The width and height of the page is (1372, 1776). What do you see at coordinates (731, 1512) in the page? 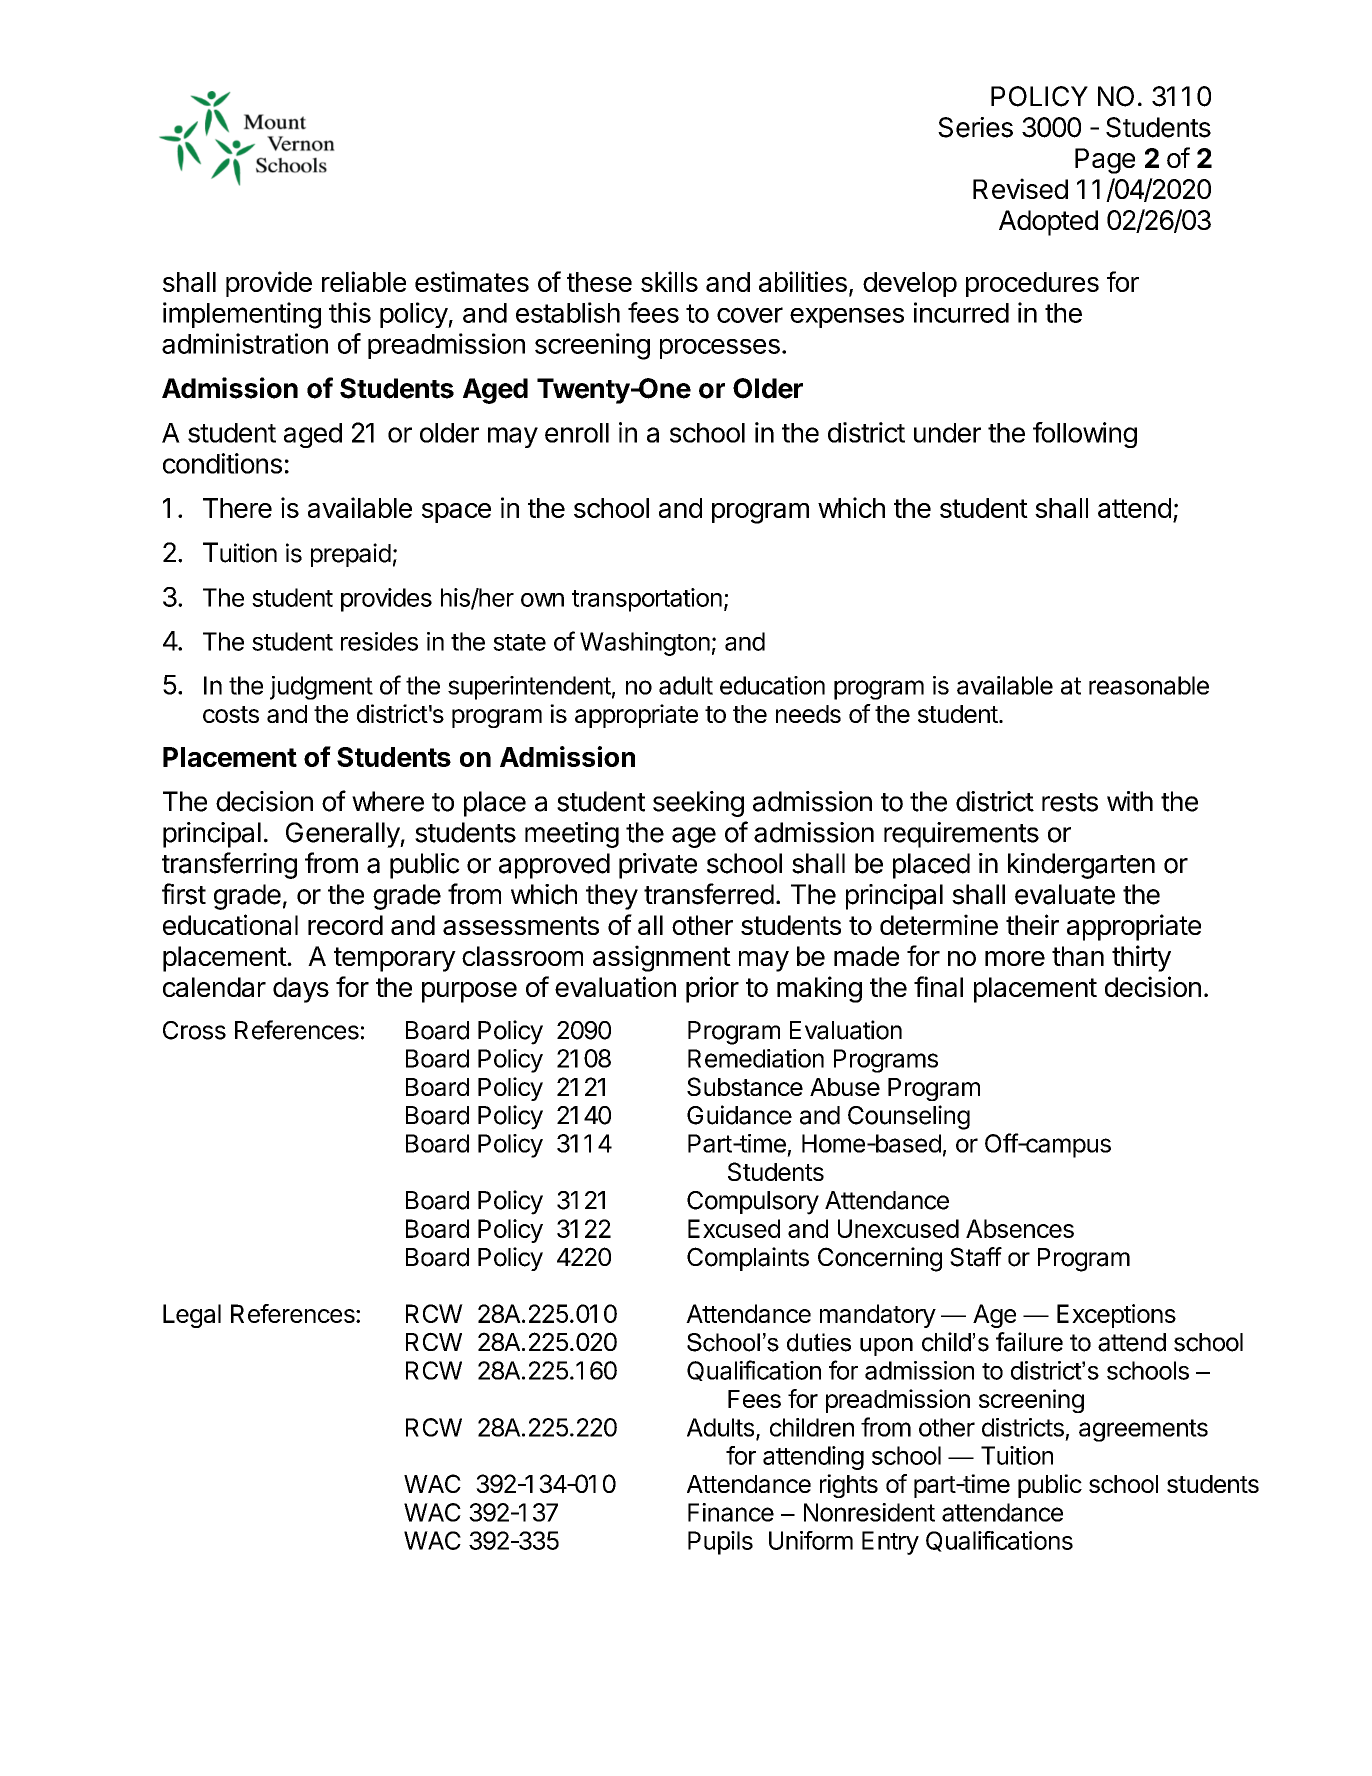
I see `Finance` at bounding box center [731, 1512].
